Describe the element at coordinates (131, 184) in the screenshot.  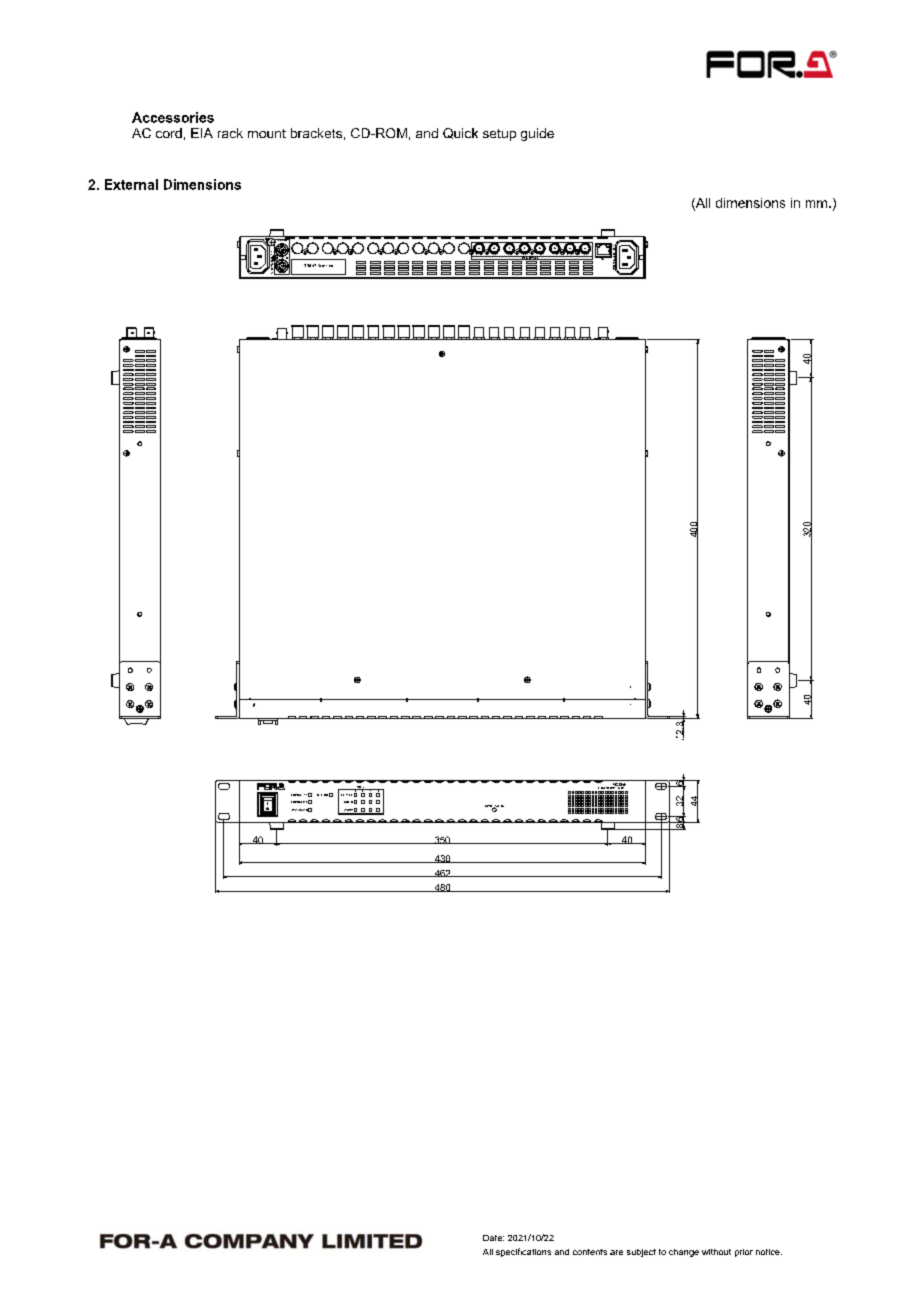
I see `External` at that location.
